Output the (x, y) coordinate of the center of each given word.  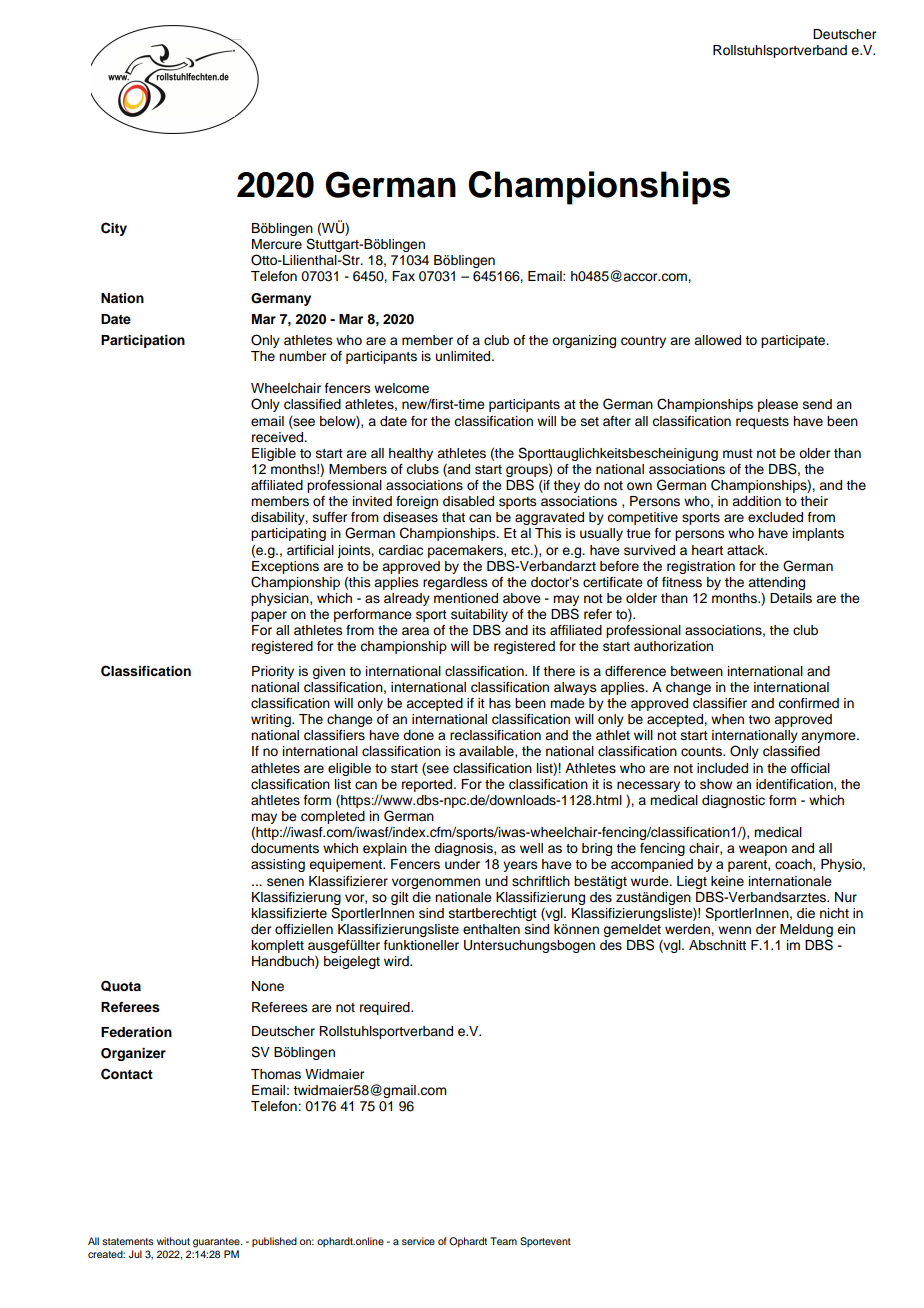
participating (288, 534)
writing (272, 720)
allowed (717, 340)
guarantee (217, 1243)
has (500, 703)
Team (503, 1241)
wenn (734, 930)
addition (756, 501)
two (759, 719)
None (268, 986)
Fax (403, 276)
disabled (468, 501)
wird (397, 961)
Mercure (277, 244)
